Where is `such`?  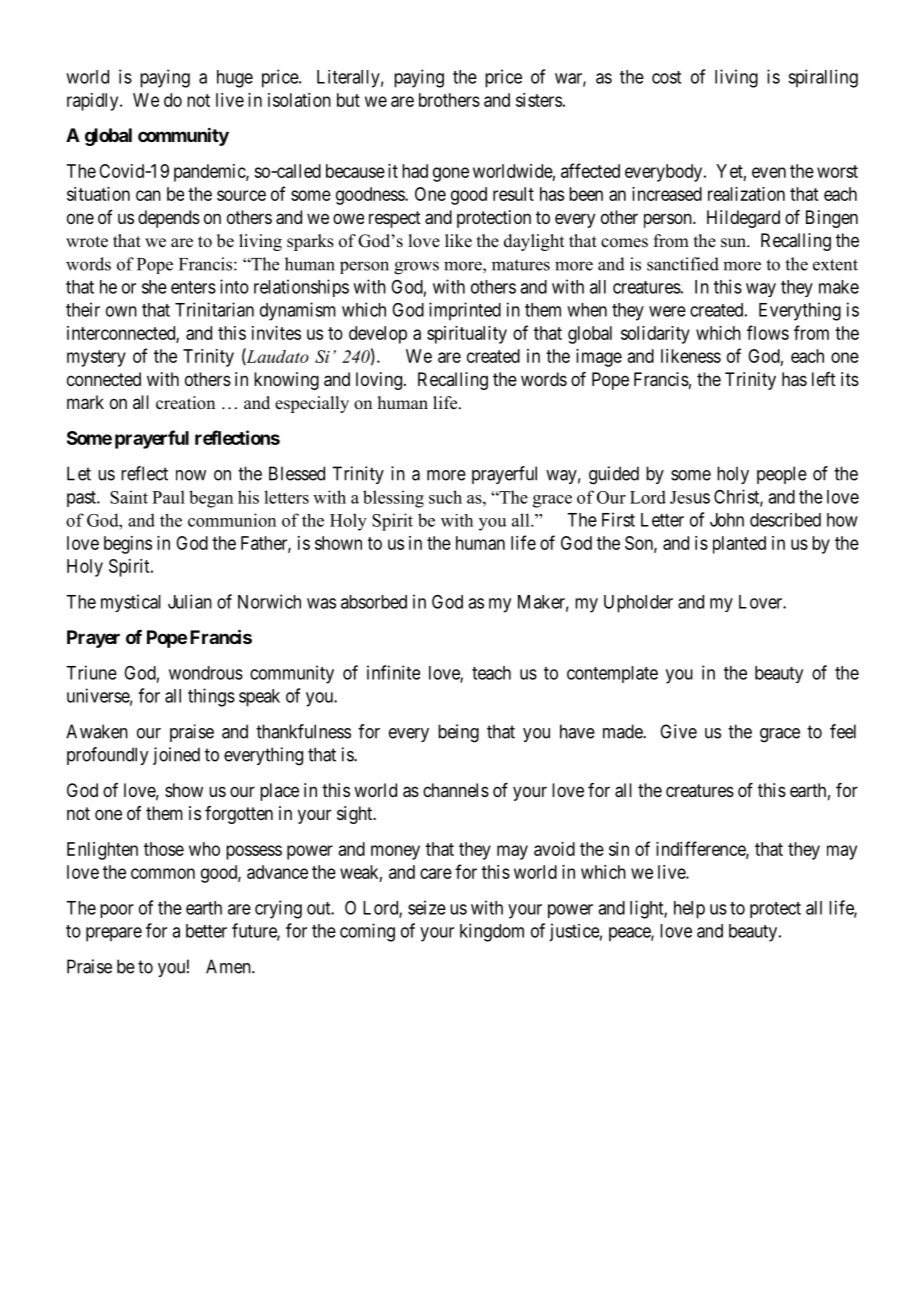 such is located at coordinates (445, 497).
